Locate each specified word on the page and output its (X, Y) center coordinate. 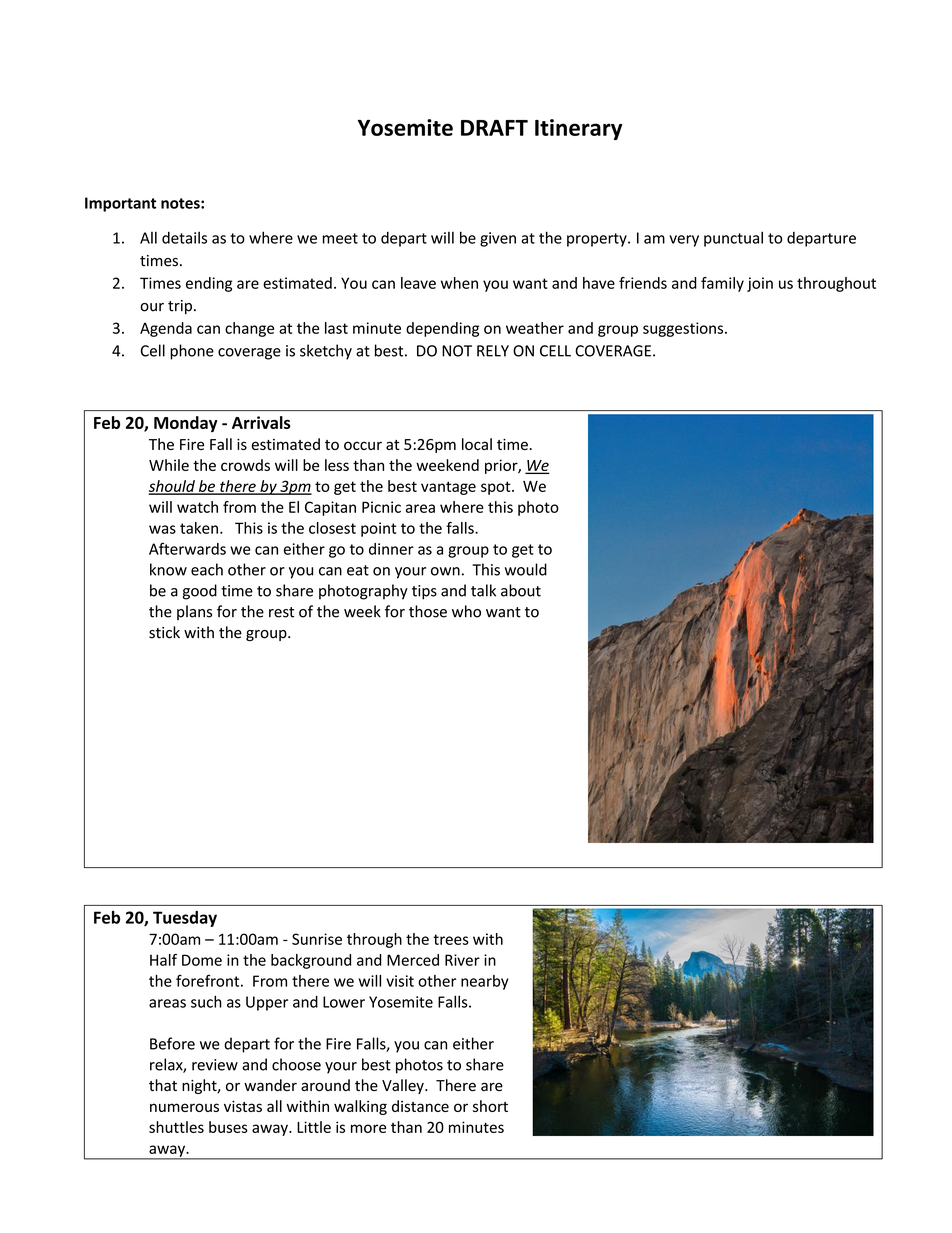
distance (420, 1106)
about (521, 590)
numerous (184, 1107)
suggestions (684, 329)
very (684, 241)
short (490, 1106)
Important (120, 204)
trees (451, 939)
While (169, 465)
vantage (448, 488)
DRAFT (494, 128)
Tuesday (185, 919)
